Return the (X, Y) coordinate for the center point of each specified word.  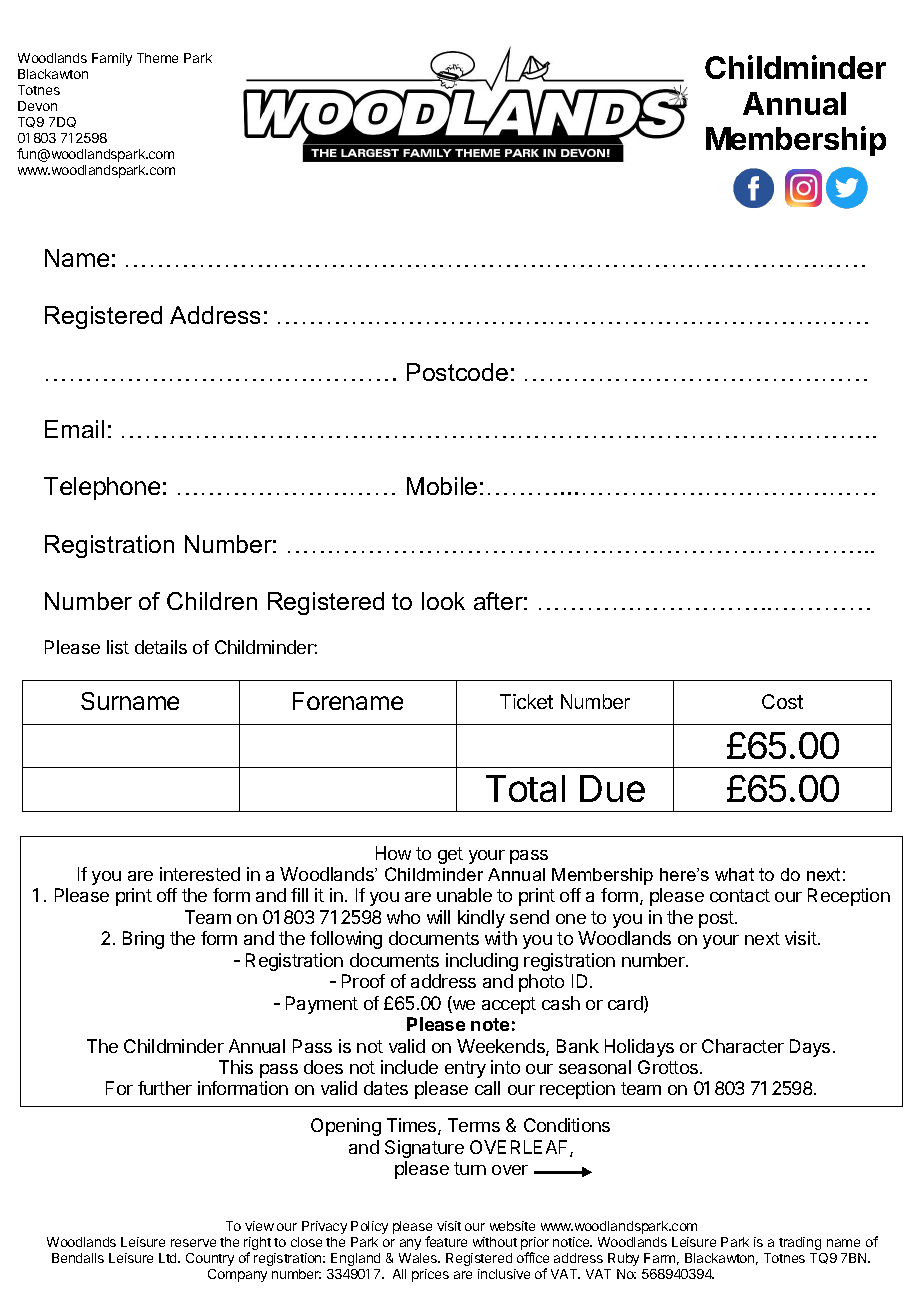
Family (112, 59)
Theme (157, 58)
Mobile (442, 486)
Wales (419, 1258)
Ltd (169, 1258)
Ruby (623, 1259)
